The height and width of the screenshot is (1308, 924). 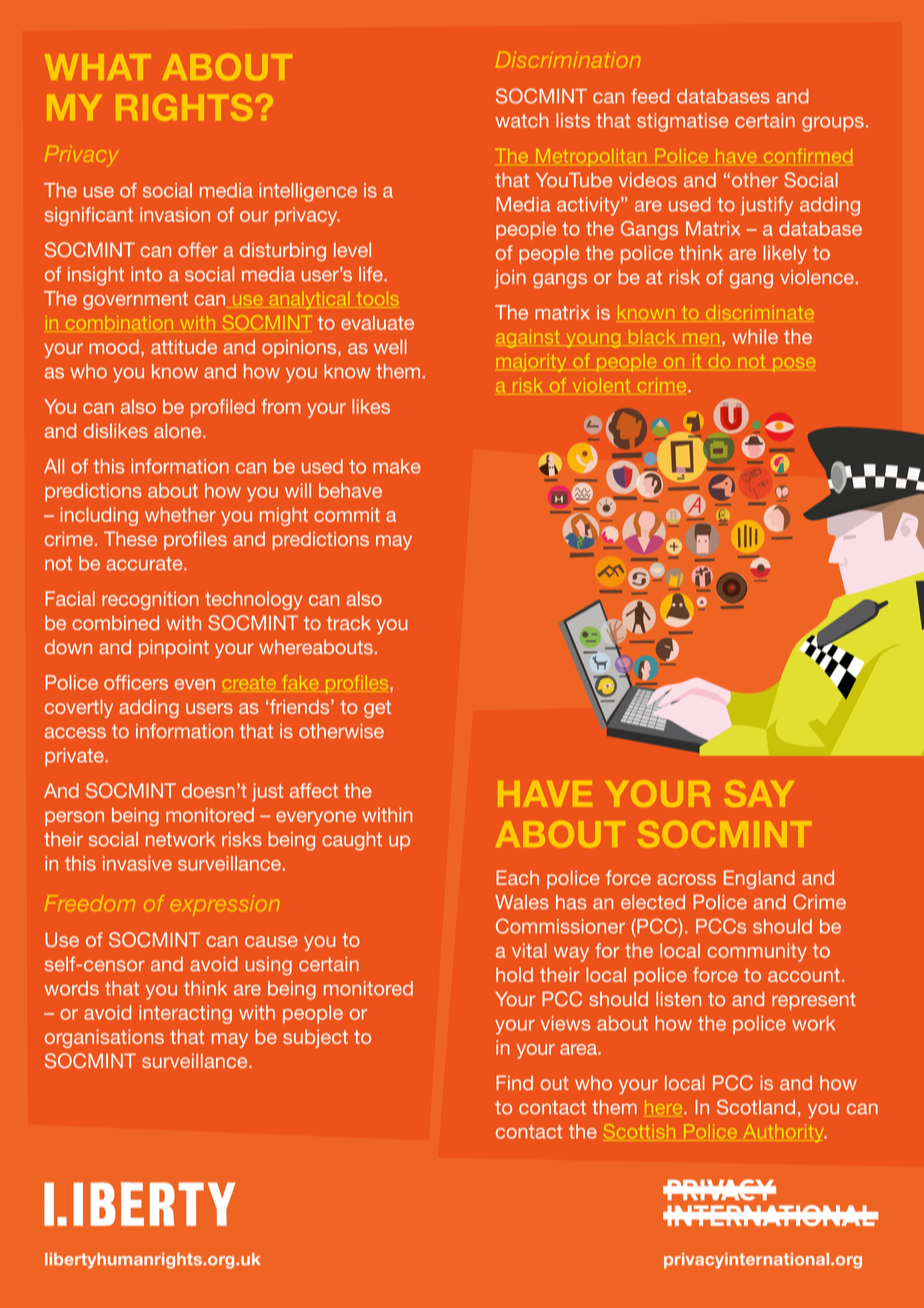 I want to click on watch, so click(x=521, y=120).
